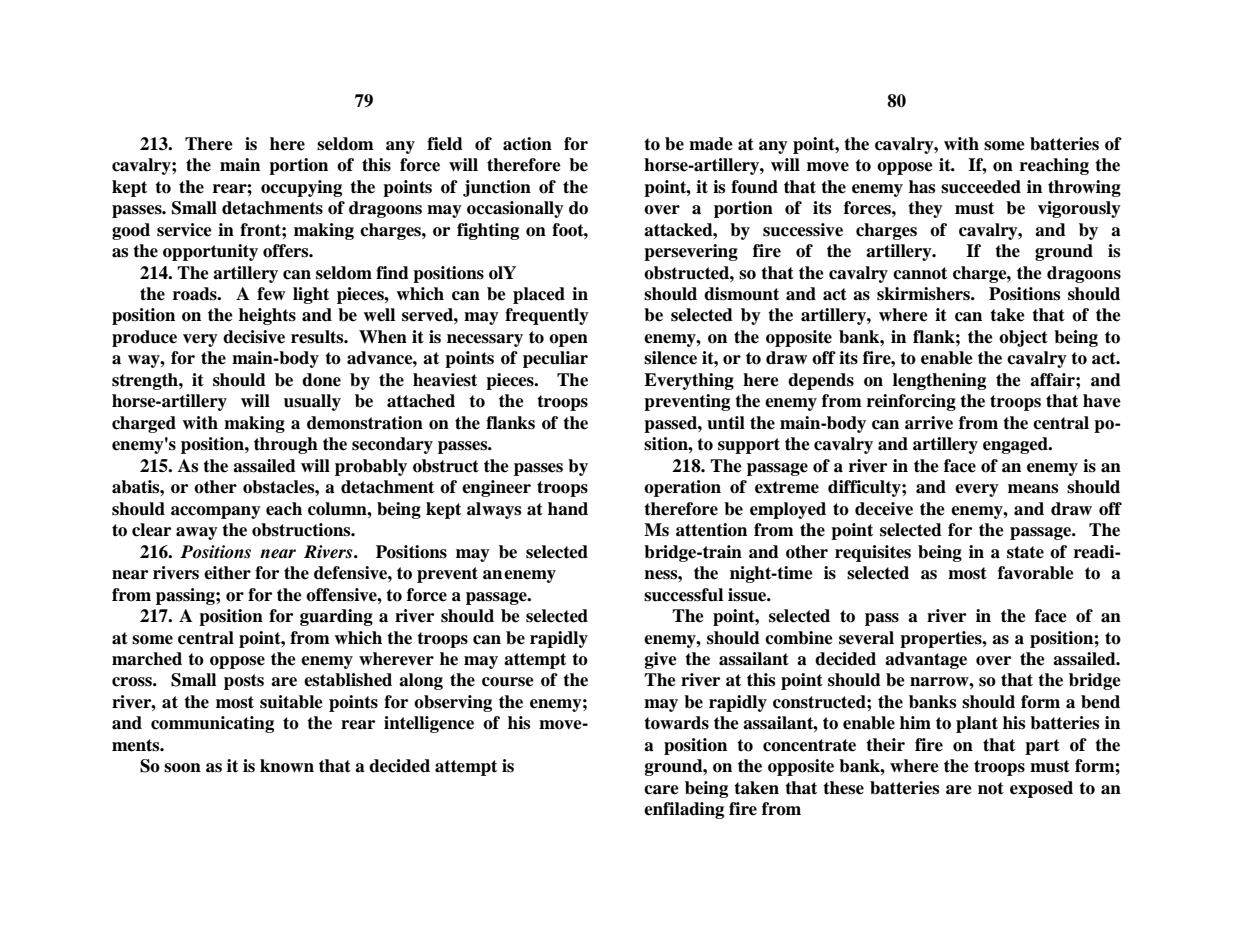 This screenshot has width=1233, height=952. I want to click on known, so click(287, 766).
